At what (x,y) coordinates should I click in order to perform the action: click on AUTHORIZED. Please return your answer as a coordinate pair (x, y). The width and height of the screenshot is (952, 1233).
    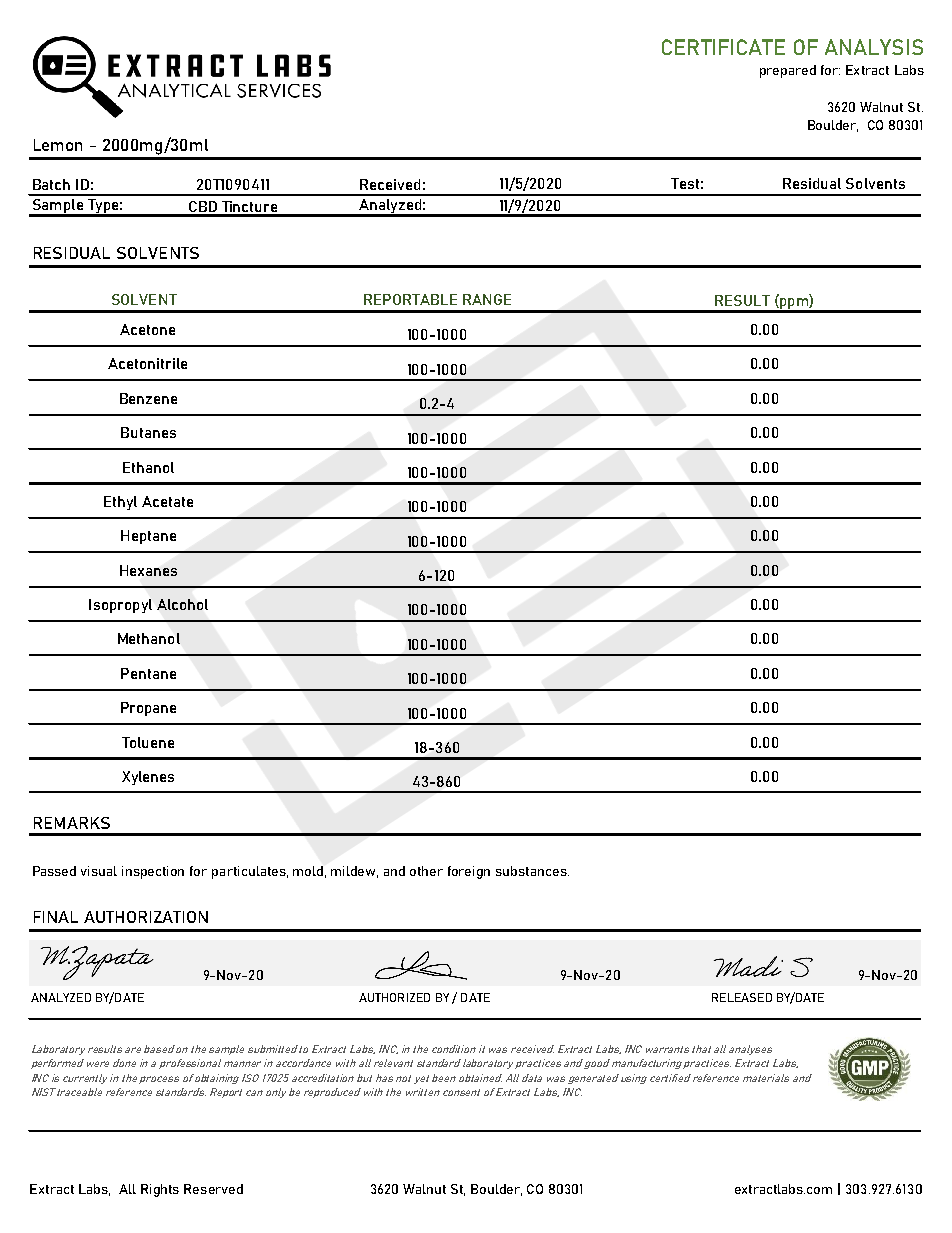
    Looking at the image, I should click on (394, 997).
